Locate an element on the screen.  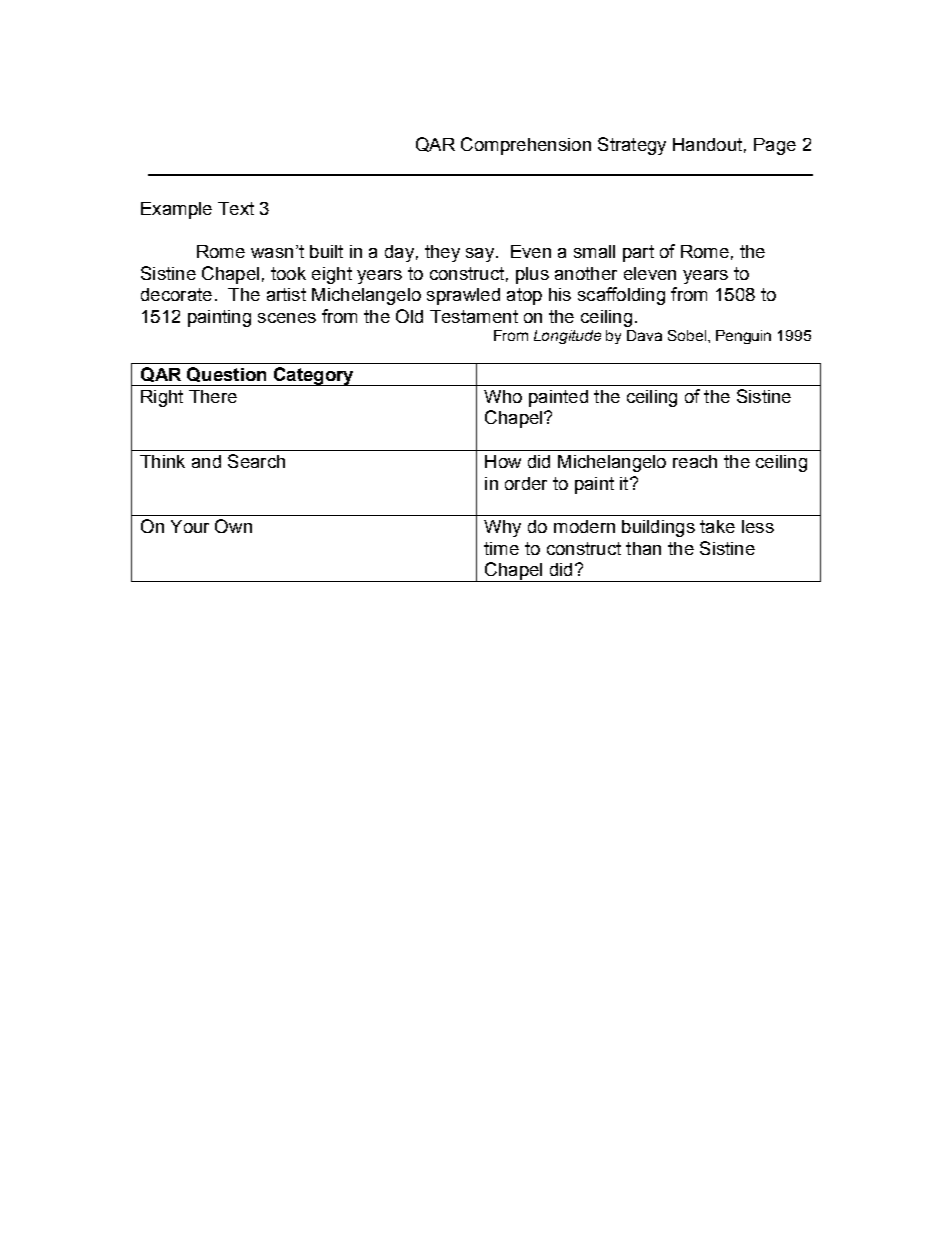
reach is located at coordinates (695, 461).
